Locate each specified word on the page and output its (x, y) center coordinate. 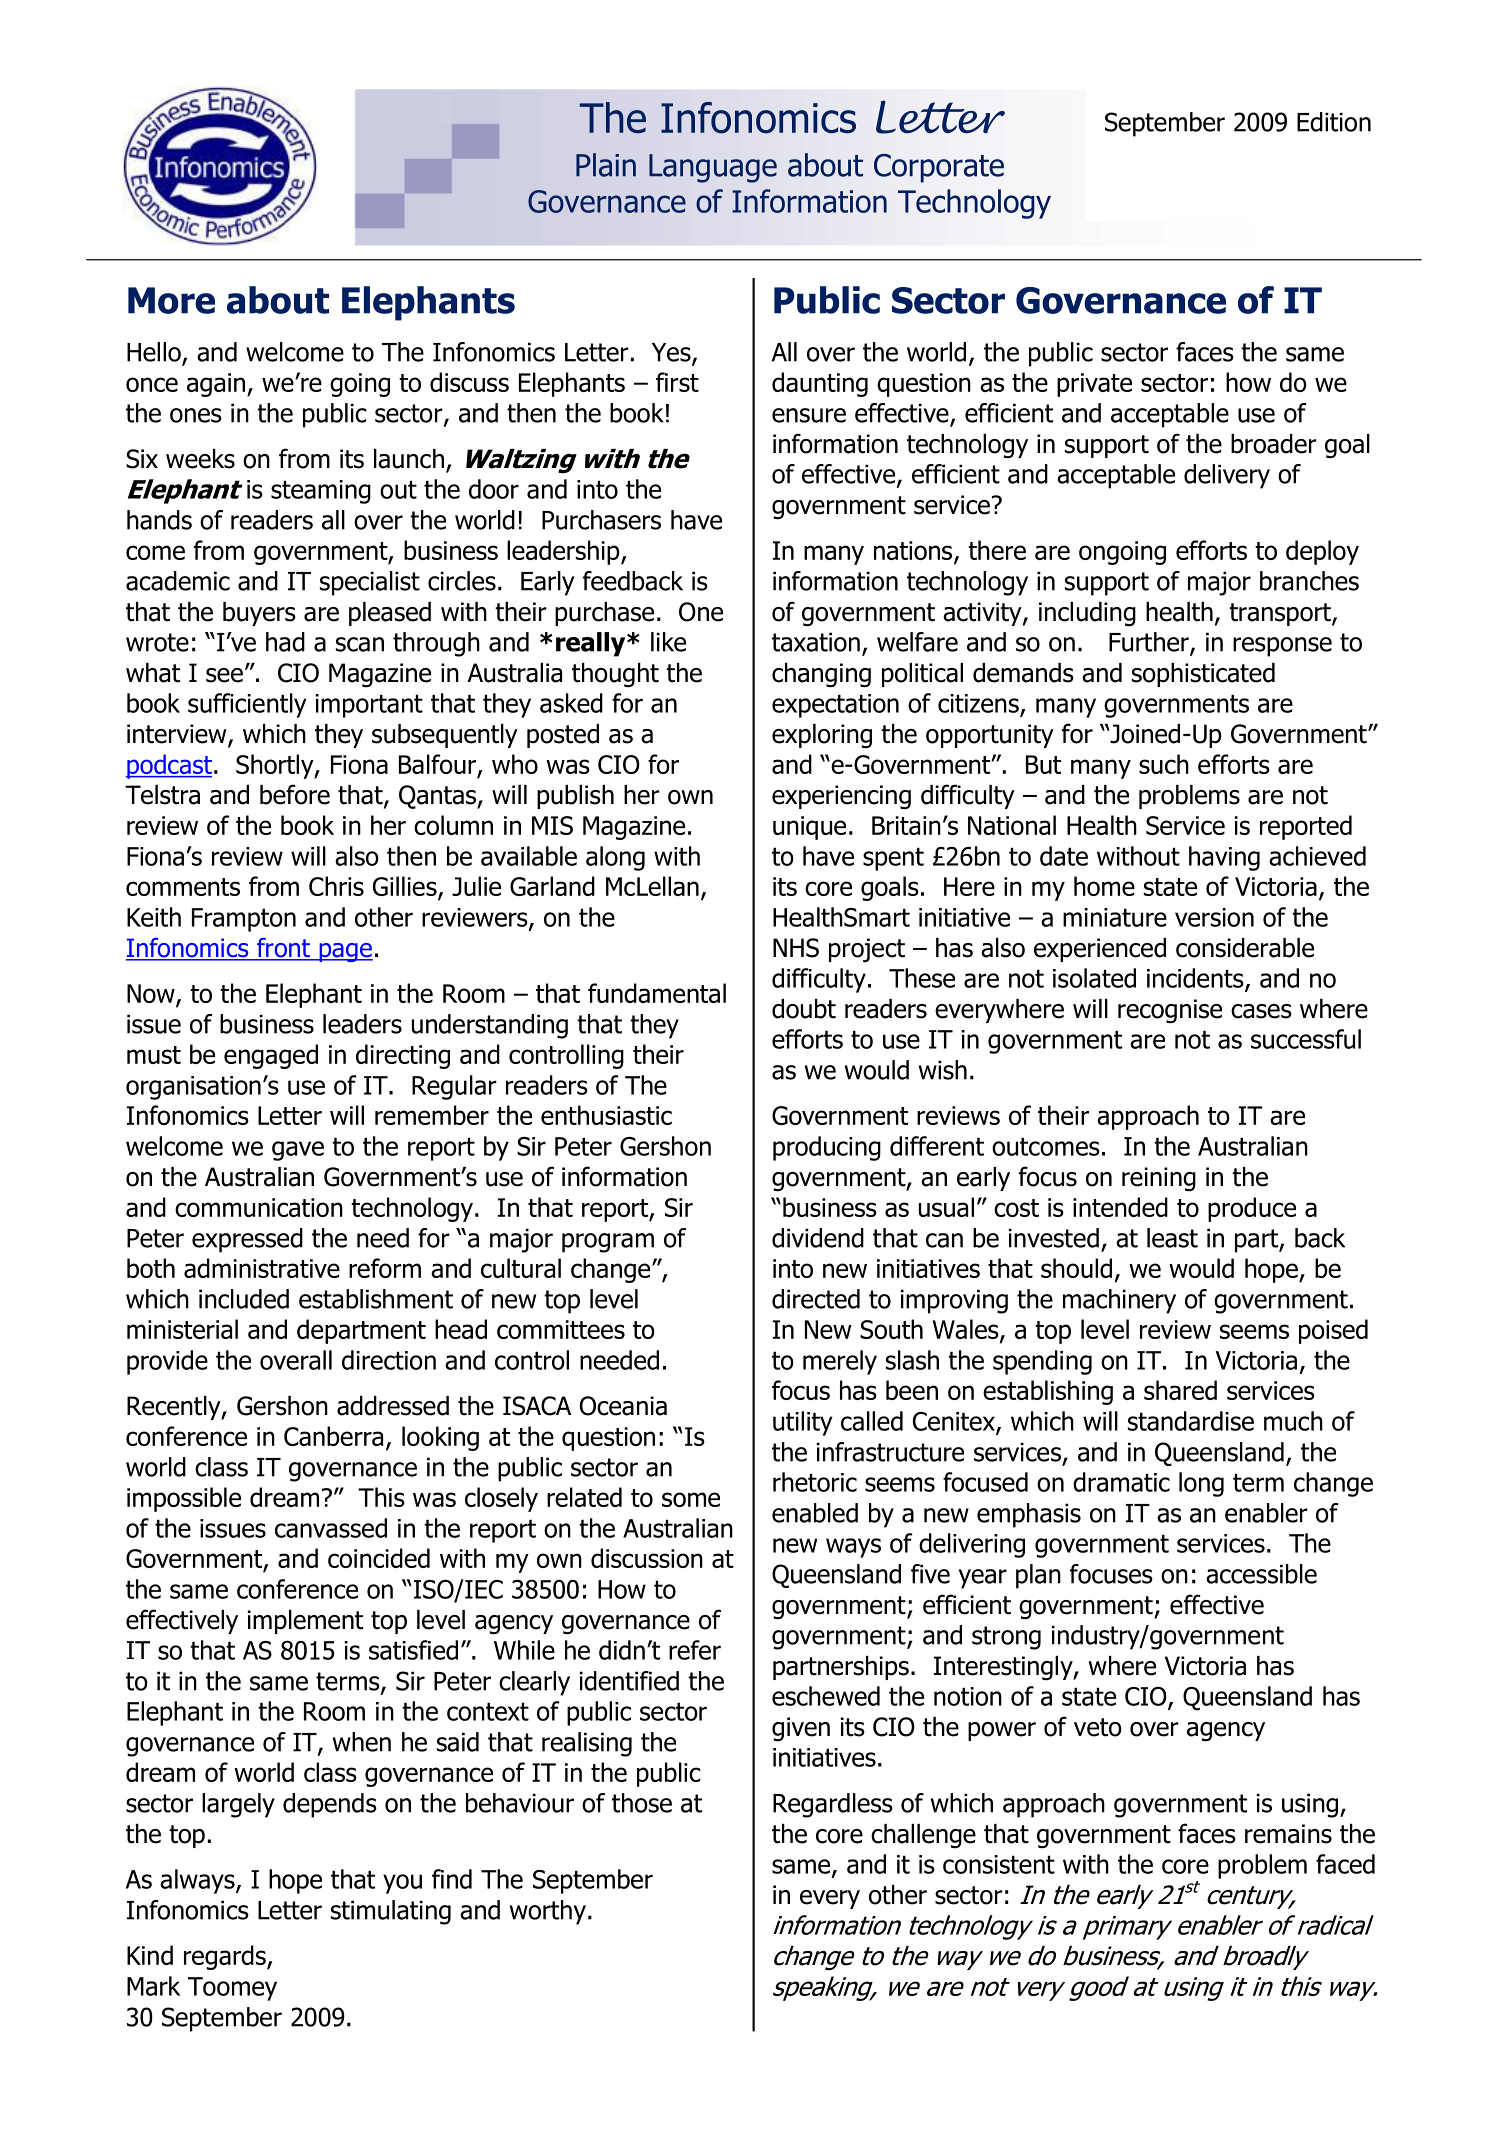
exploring (822, 736)
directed (816, 1299)
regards (226, 1957)
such (1164, 764)
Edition (1334, 122)
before (295, 794)
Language (713, 168)
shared (1180, 1390)
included (244, 1299)
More (171, 300)
